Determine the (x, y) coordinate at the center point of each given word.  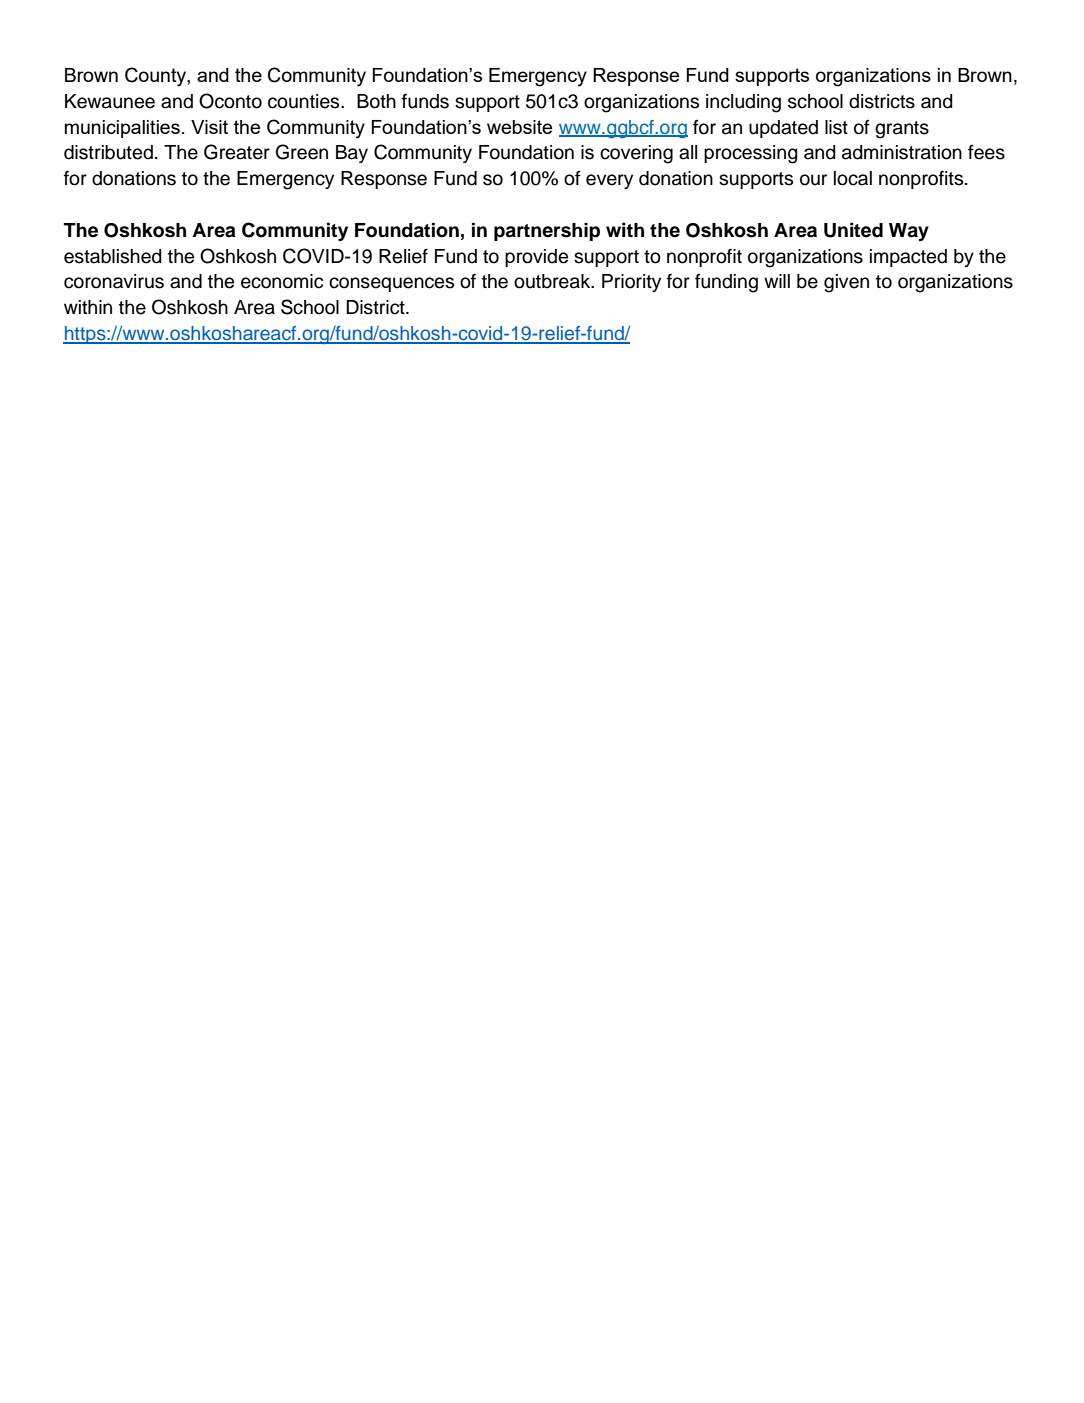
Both (376, 101)
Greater (237, 152)
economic (282, 281)
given (846, 283)
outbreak (553, 281)
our (813, 180)
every (609, 181)
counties (305, 101)
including (743, 103)
